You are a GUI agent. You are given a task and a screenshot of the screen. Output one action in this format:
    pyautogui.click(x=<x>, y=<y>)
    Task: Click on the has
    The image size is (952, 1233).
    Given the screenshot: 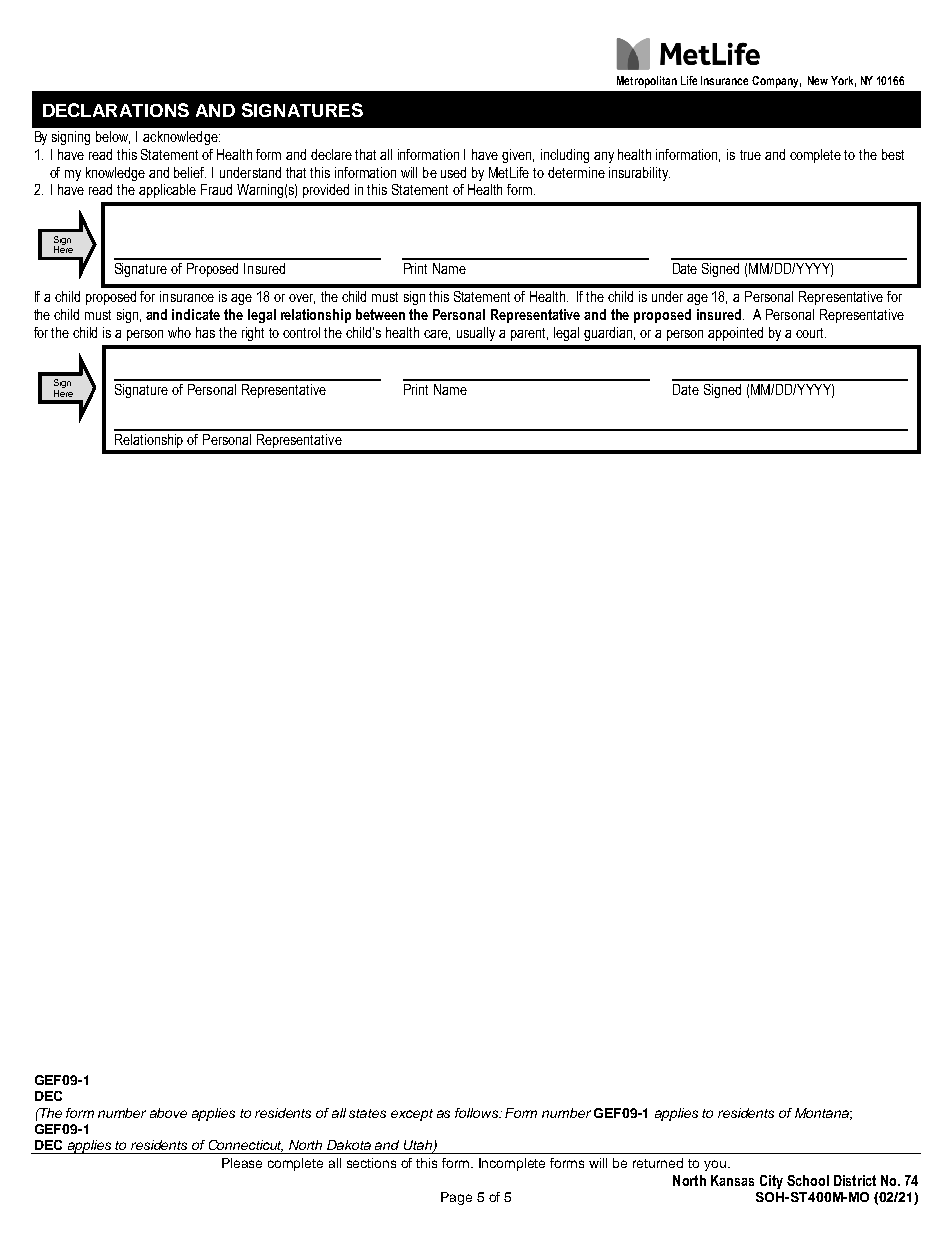 What is the action you would take?
    pyautogui.click(x=205, y=332)
